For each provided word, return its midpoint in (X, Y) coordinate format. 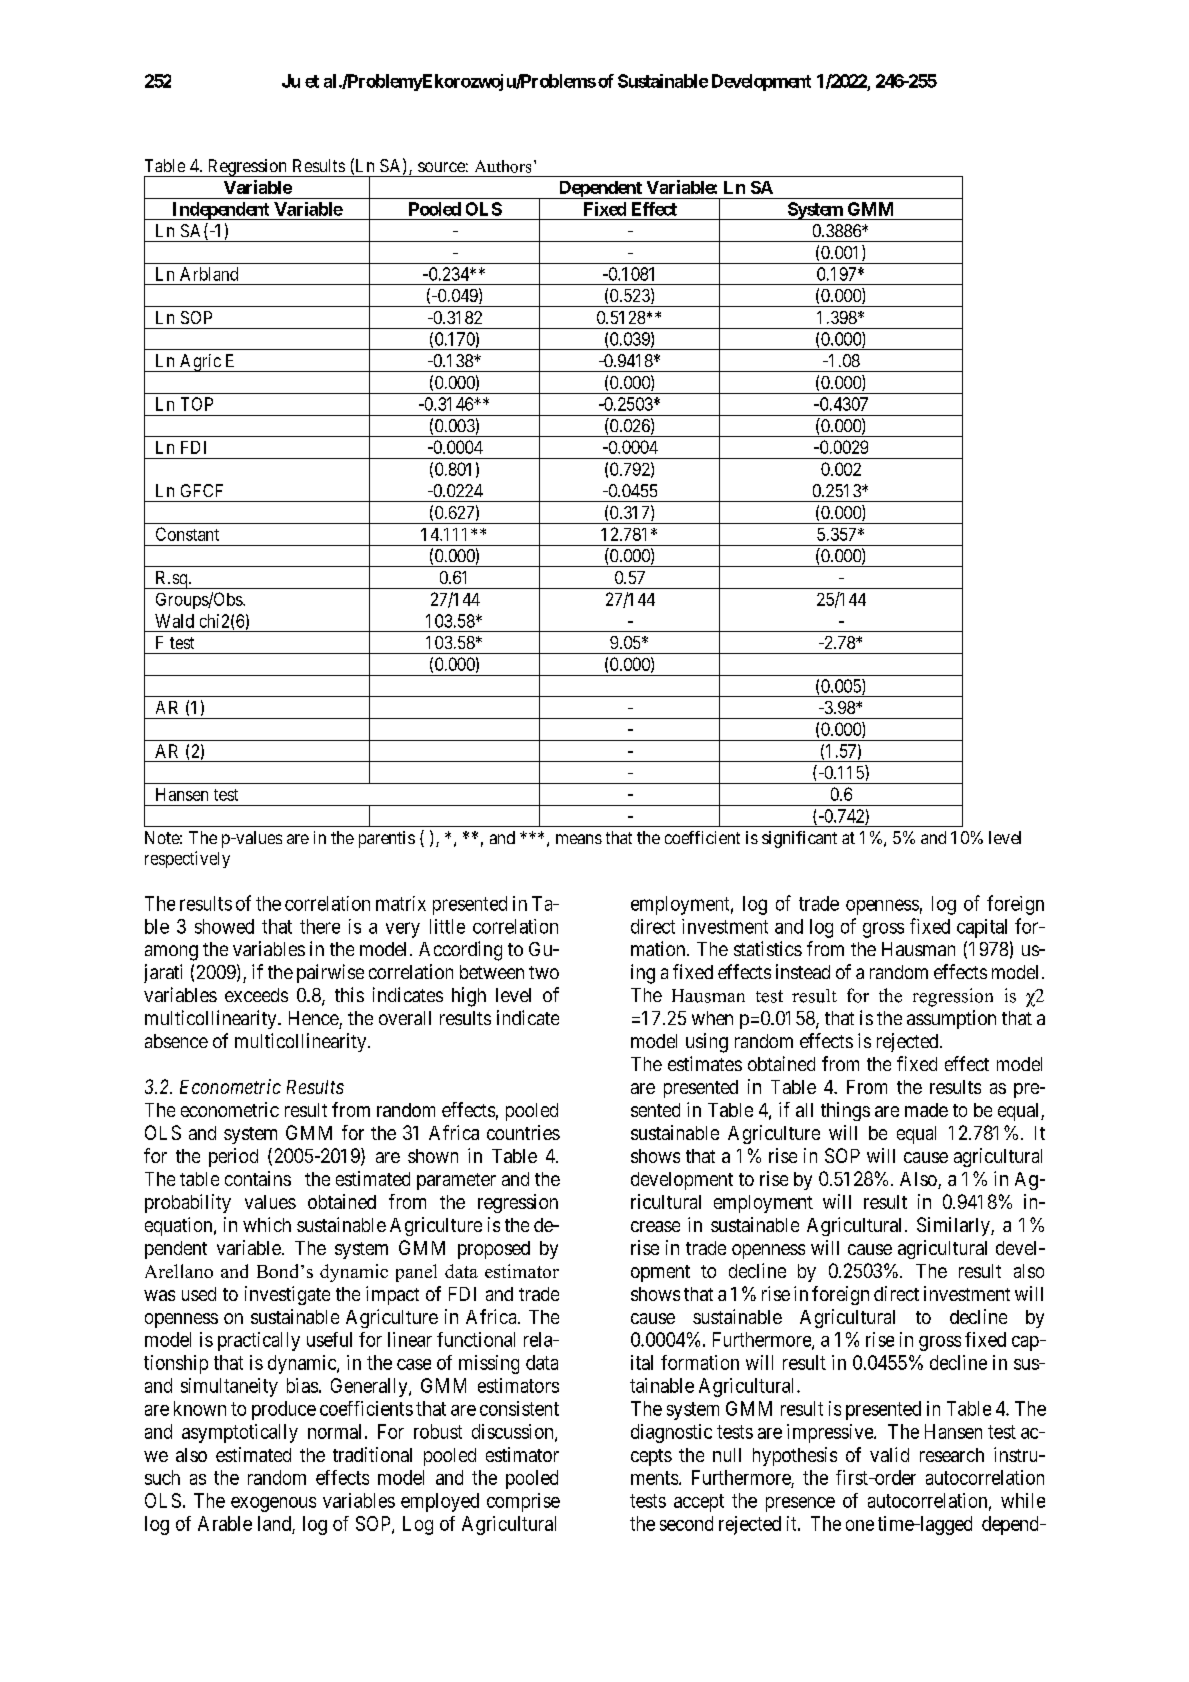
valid (889, 1454)
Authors (503, 166)
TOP (197, 404)
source (441, 167)
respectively (187, 859)
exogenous (273, 1504)
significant (799, 839)
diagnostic (671, 1433)
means (579, 839)
